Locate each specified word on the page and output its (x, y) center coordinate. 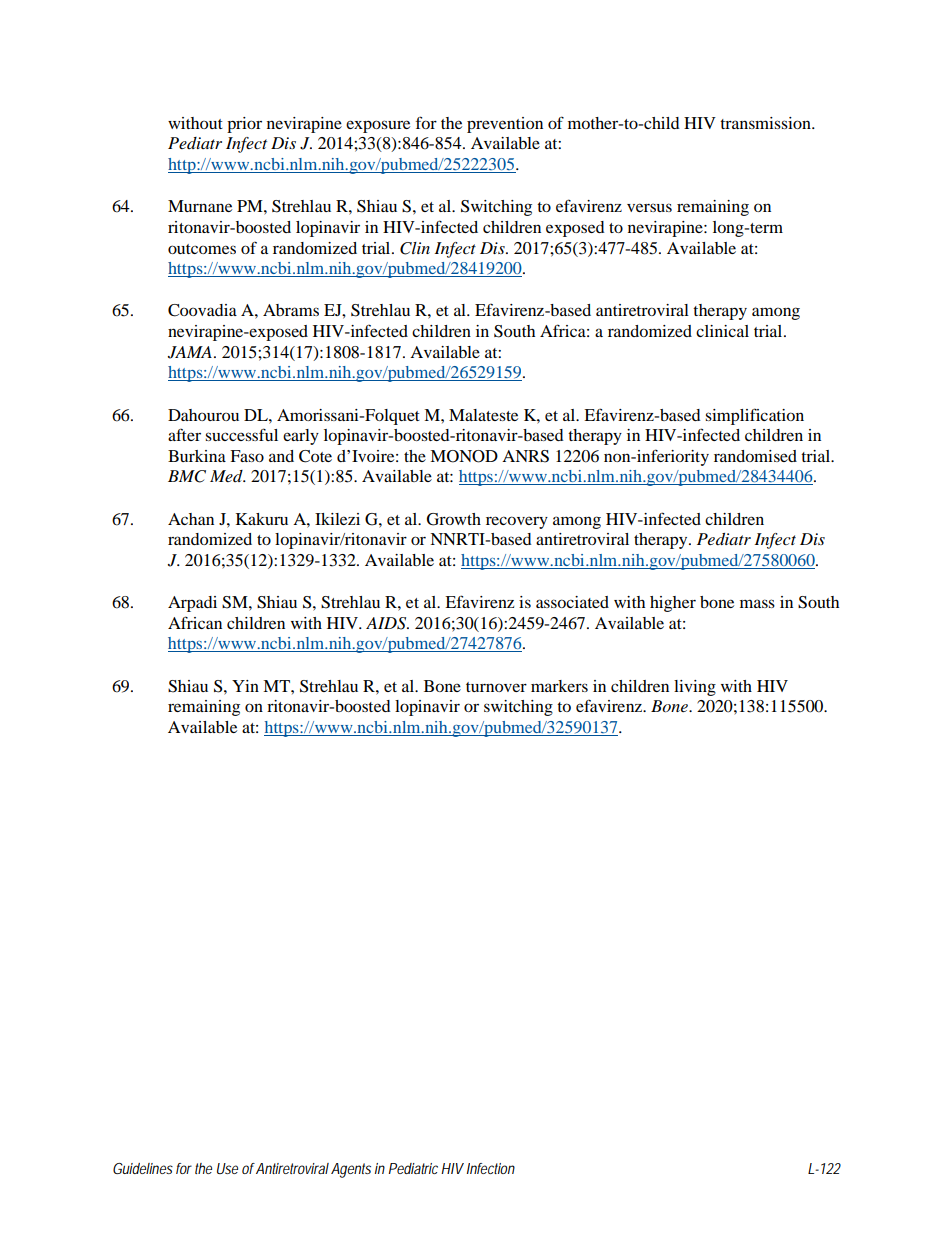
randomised (755, 456)
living (695, 688)
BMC (187, 476)
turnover (496, 687)
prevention (505, 125)
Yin (245, 686)
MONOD (464, 456)
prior (244, 125)
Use (227, 1168)
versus (649, 207)
